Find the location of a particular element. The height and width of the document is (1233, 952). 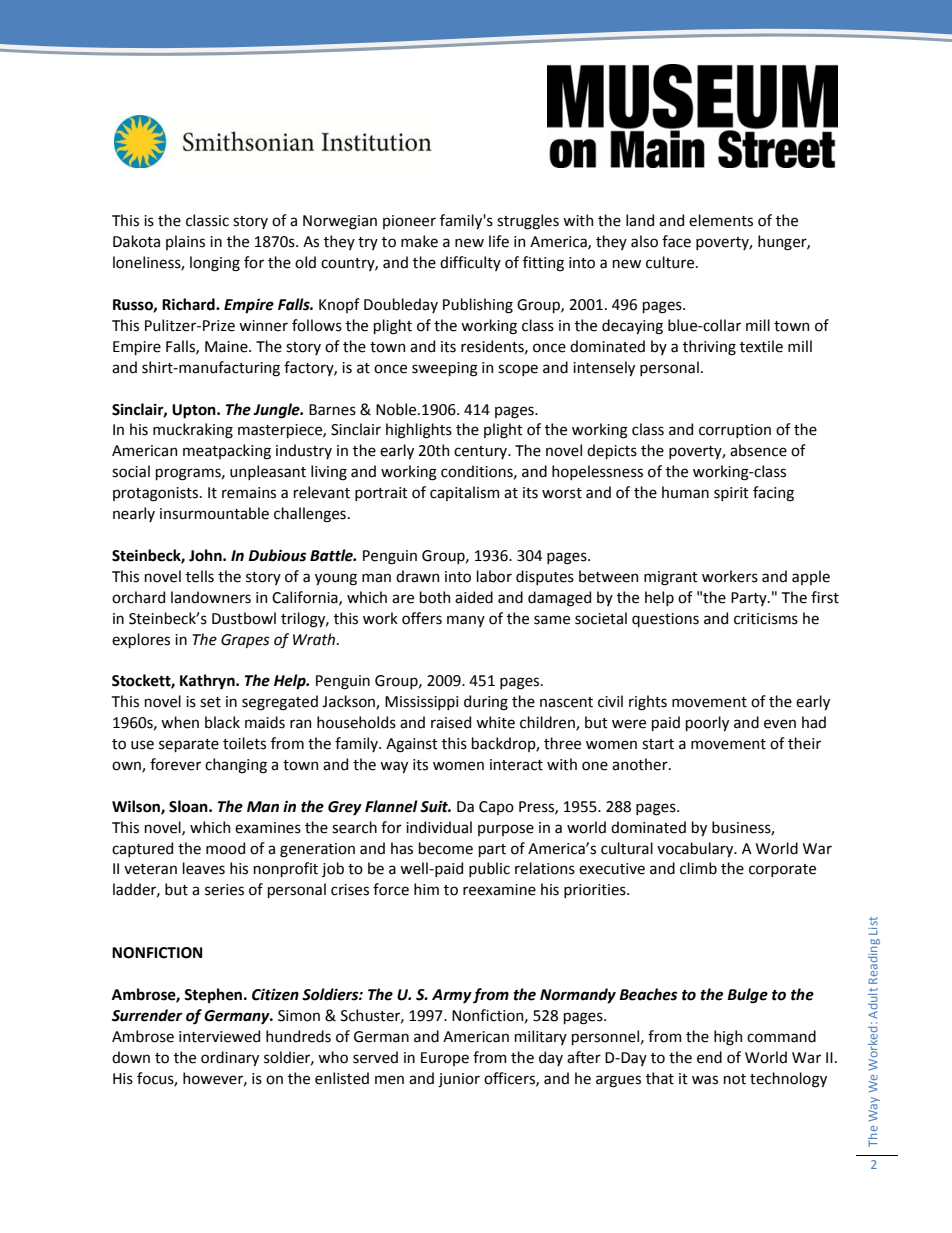

elements is located at coordinates (721, 220).
